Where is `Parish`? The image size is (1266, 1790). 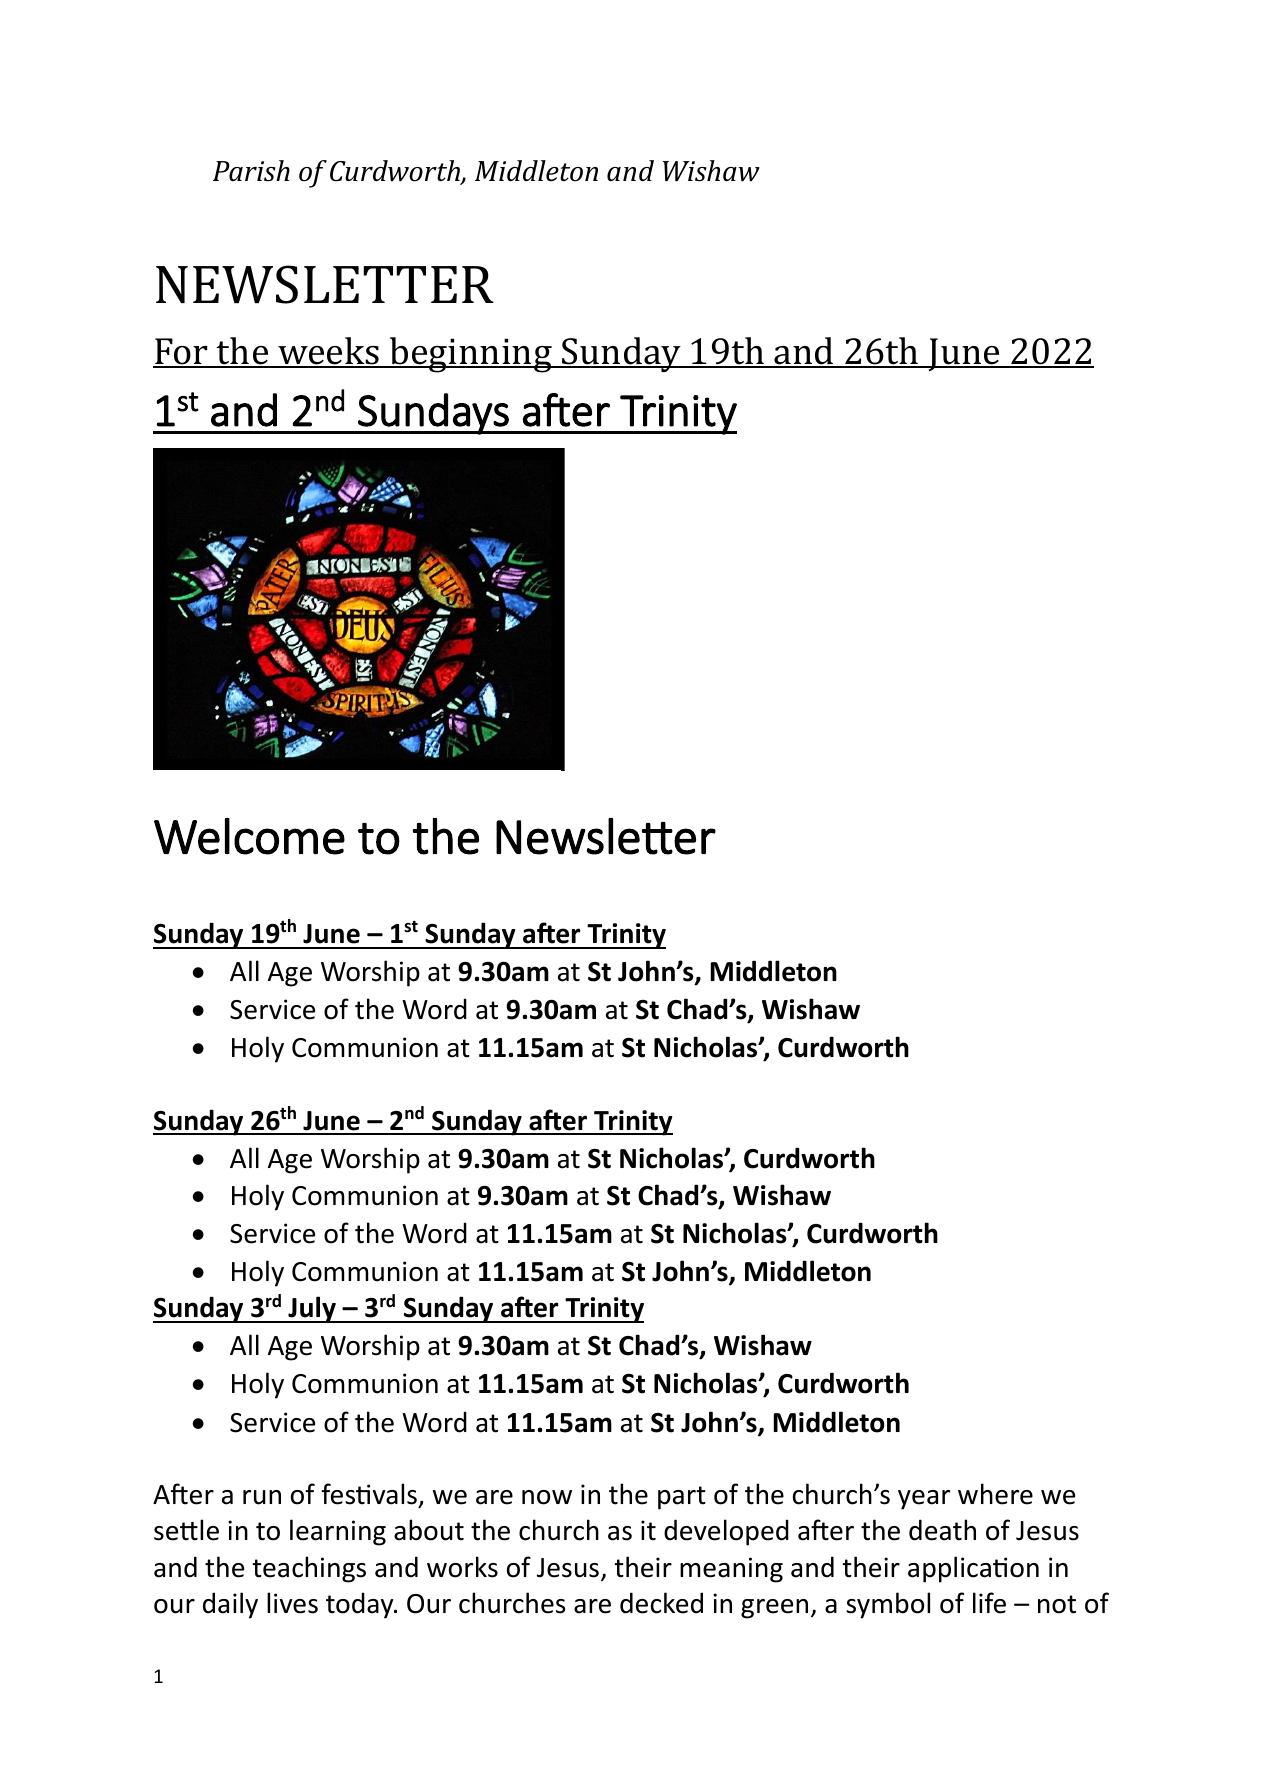 Parish is located at coordinates (251, 171).
